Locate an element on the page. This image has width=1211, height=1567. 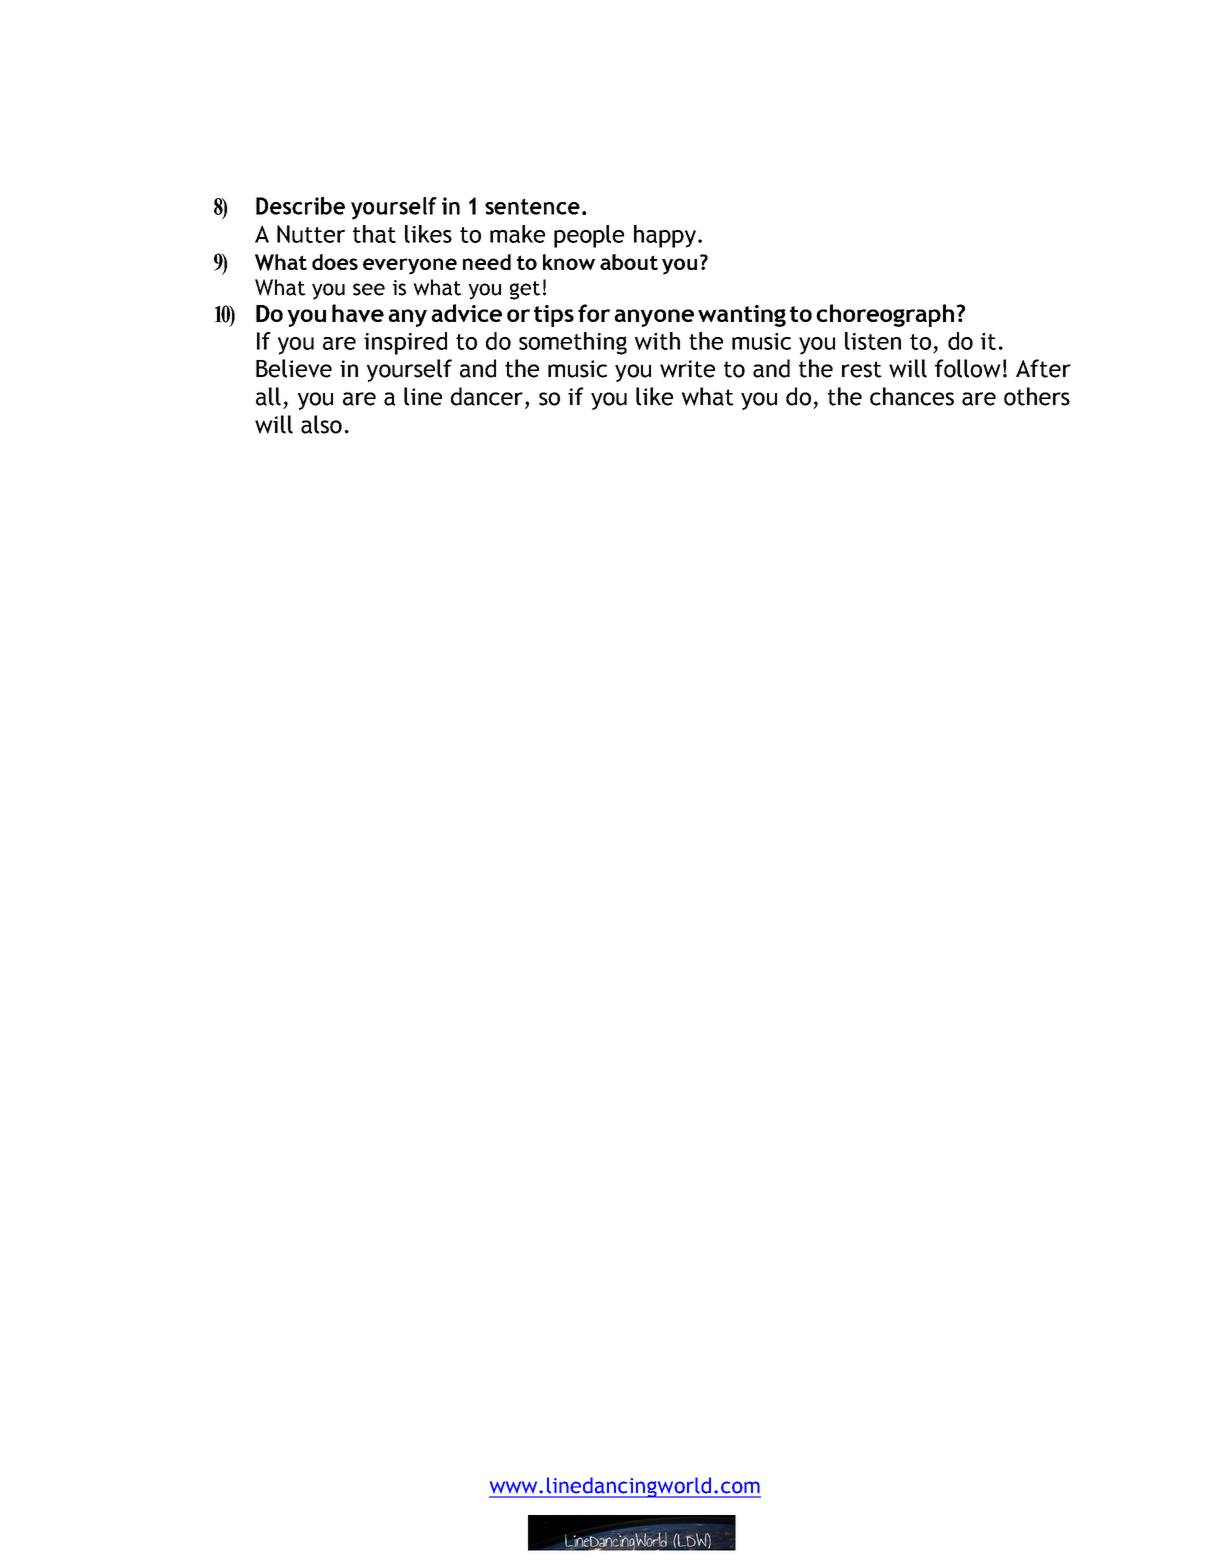
dancer is located at coordinates (487, 396).
